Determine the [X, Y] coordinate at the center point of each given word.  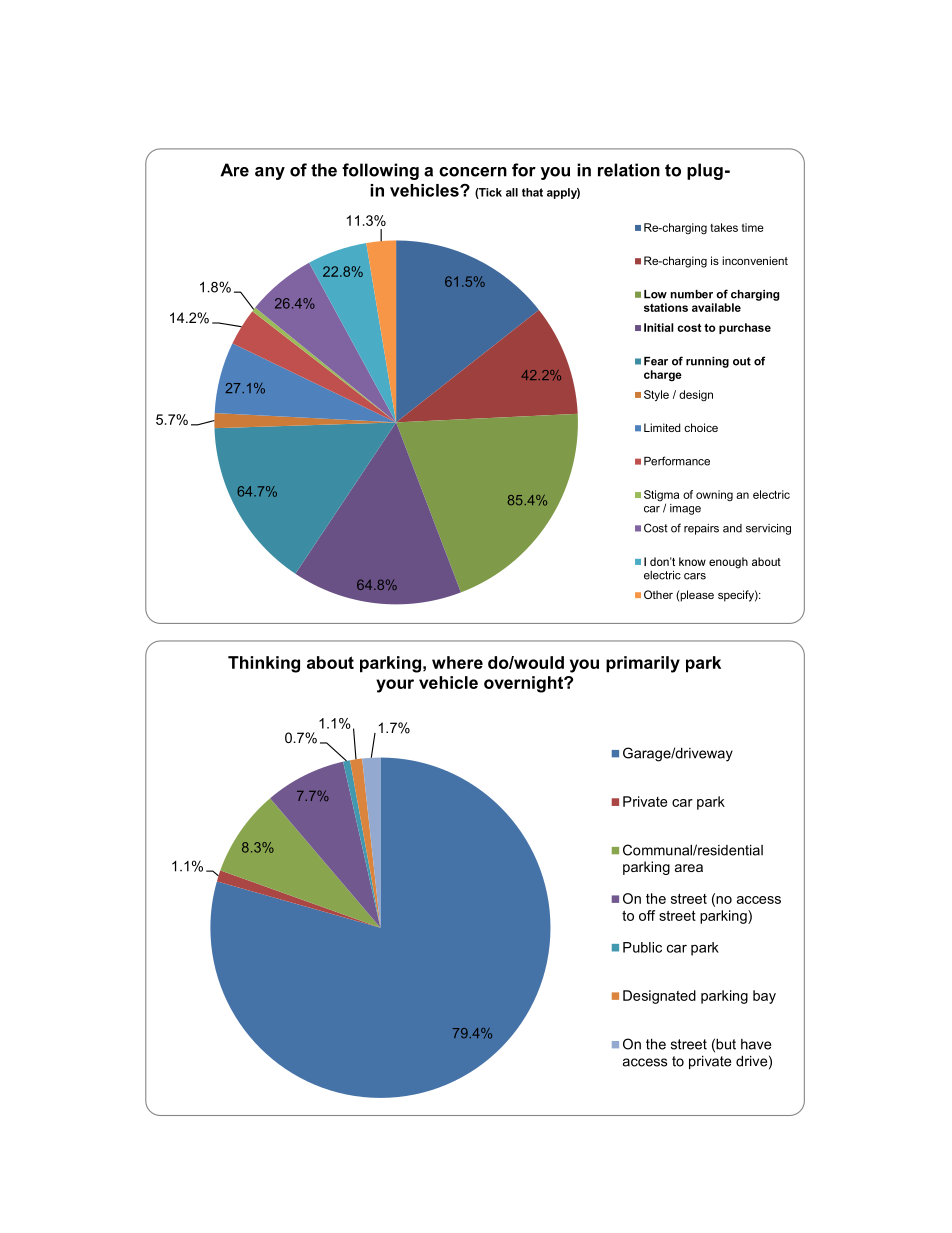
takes [724, 227]
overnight [525, 684]
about [330, 662]
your [395, 686]
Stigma [661, 495]
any [270, 173]
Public [642, 947]
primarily [643, 664]
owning [714, 495]
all [512, 192]
